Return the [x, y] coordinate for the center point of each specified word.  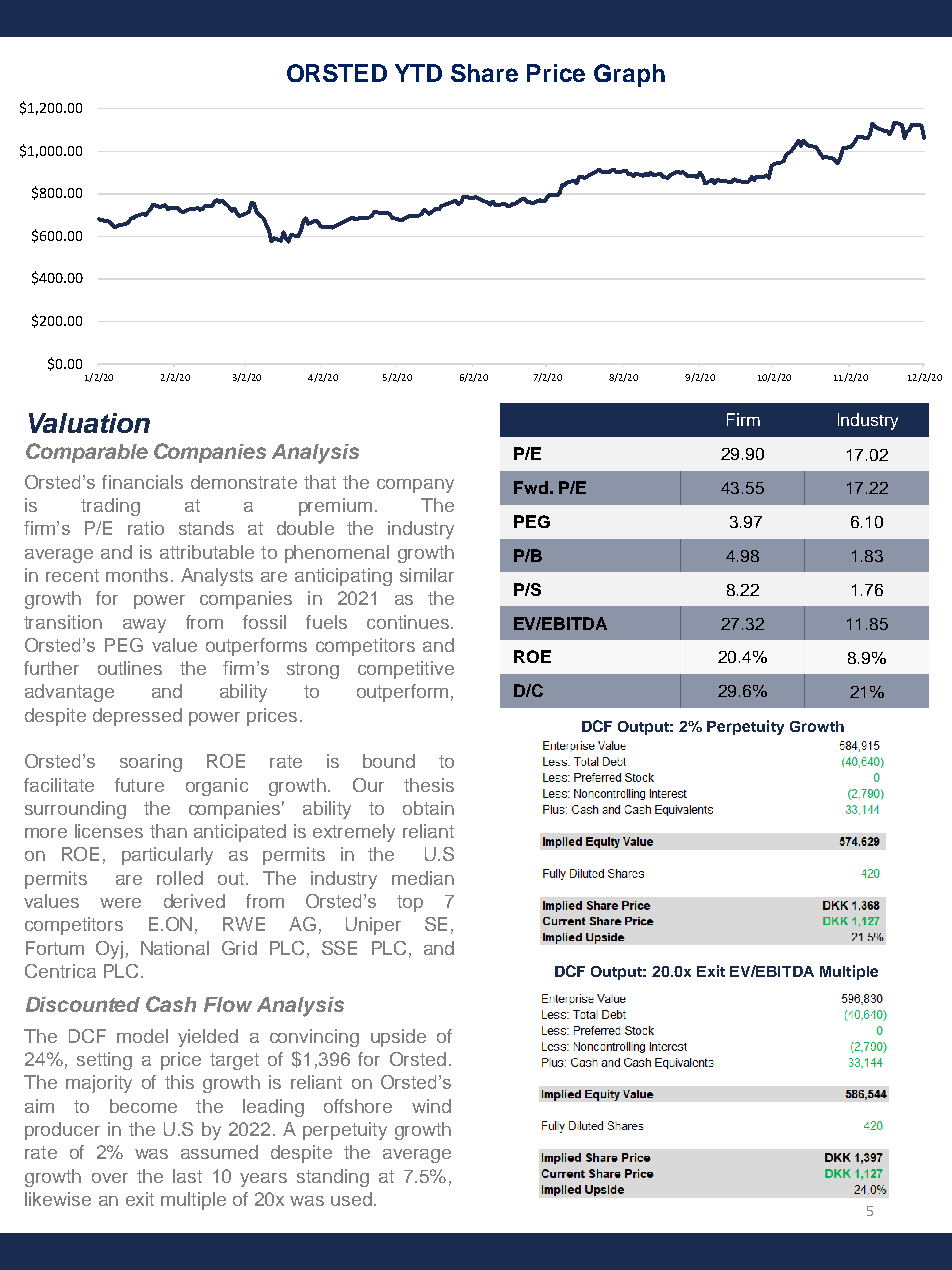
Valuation [89, 423]
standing [333, 1178]
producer [62, 1131]
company [415, 486]
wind [431, 1106]
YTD [418, 73]
